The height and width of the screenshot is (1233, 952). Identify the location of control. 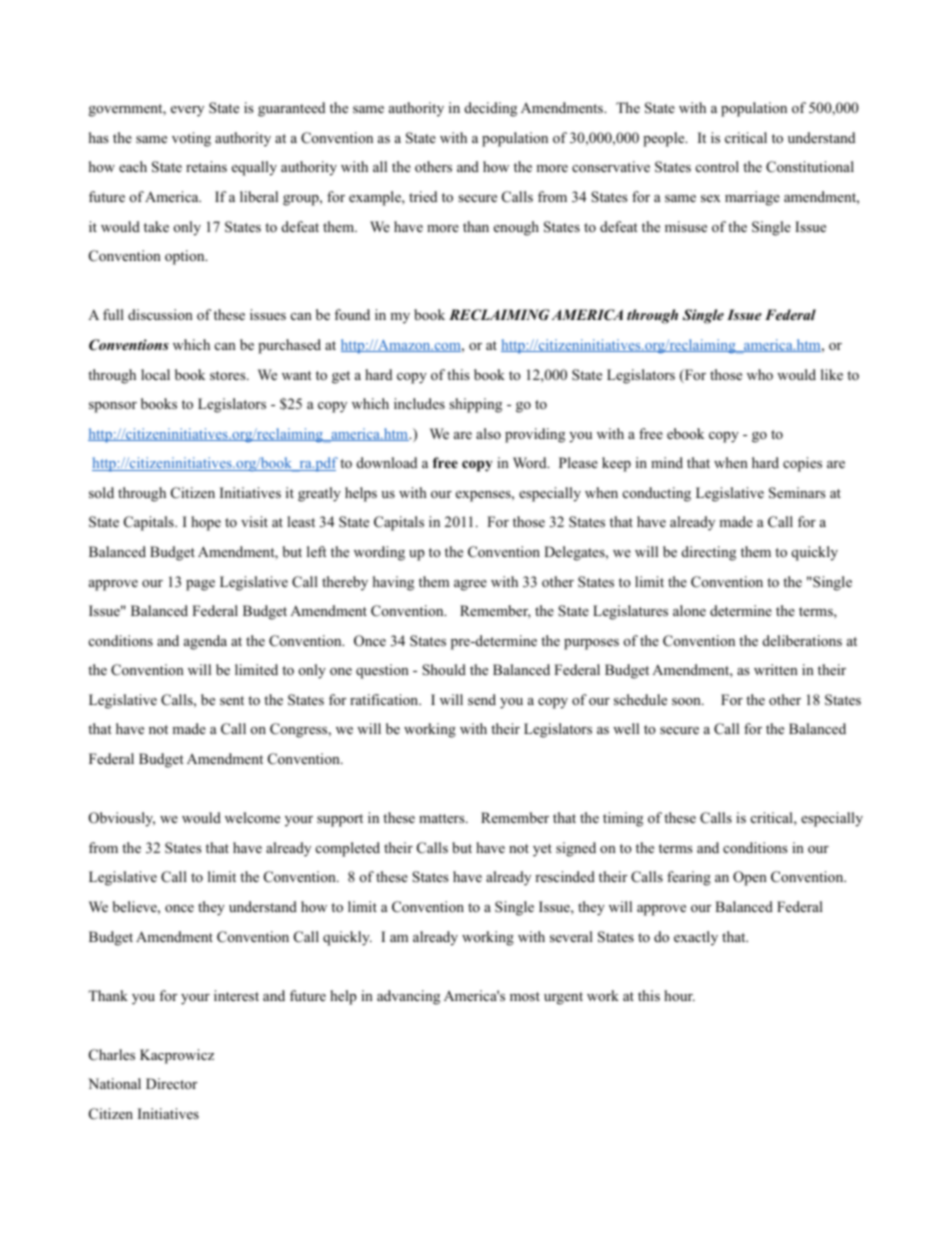
(717, 166).
